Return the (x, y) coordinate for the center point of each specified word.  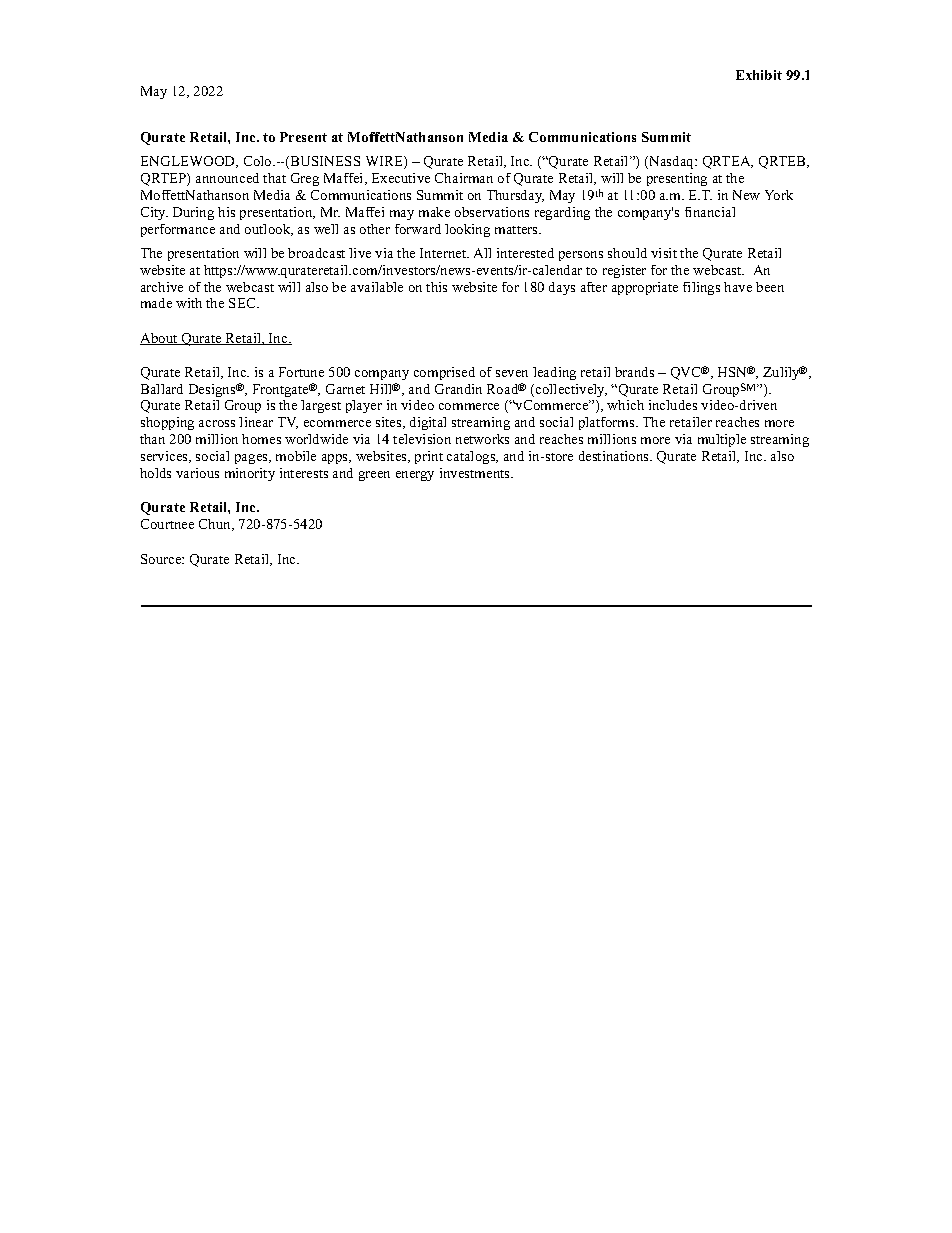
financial (710, 212)
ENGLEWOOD (189, 162)
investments (476, 473)
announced (227, 178)
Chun (216, 525)
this (436, 287)
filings (701, 288)
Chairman (464, 178)
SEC (243, 303)
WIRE (385, 162)
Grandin (458, 389)
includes (673, 405)
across (217, 423)
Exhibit (759, 75)
